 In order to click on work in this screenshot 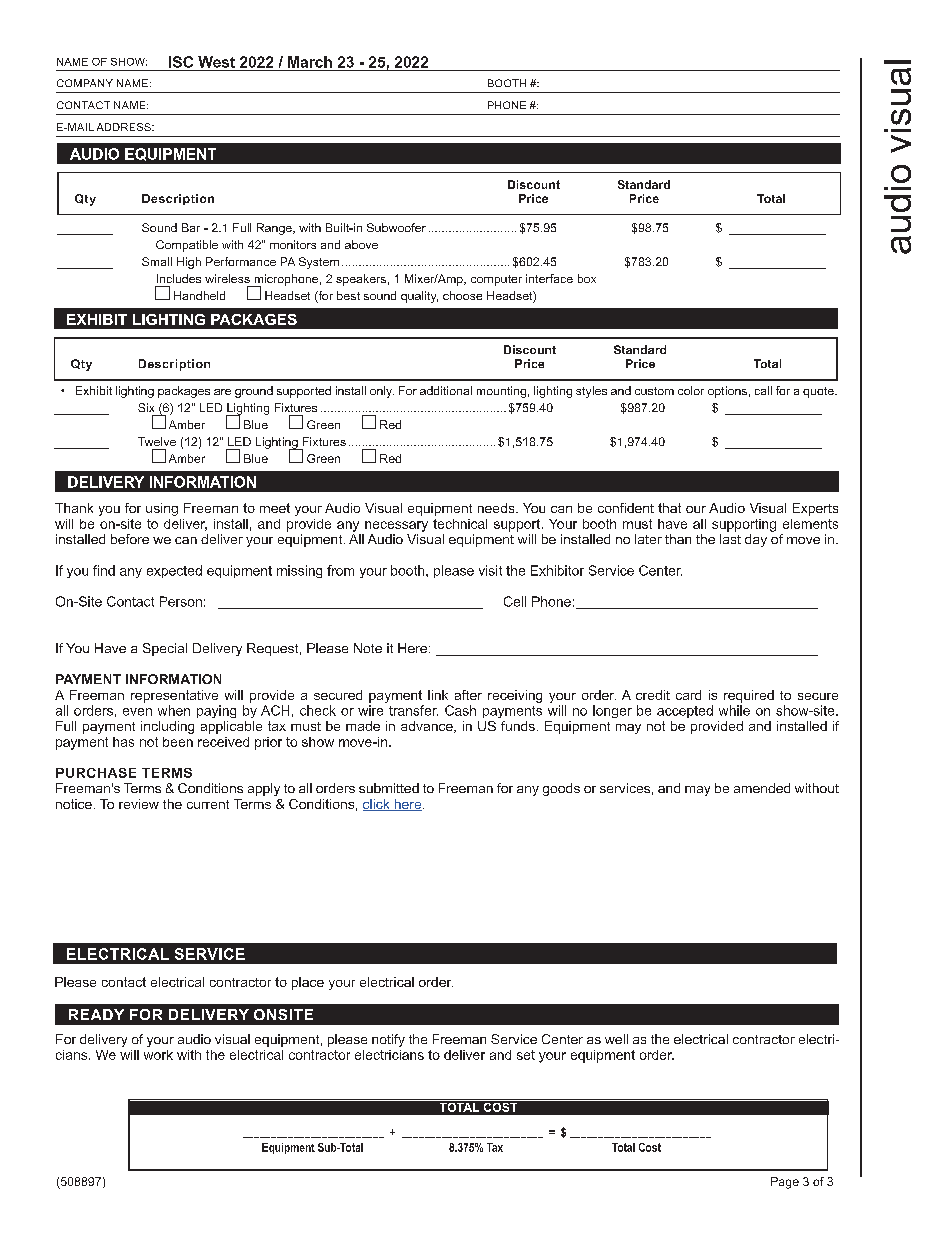, I will do `click(158, 1055)`.
